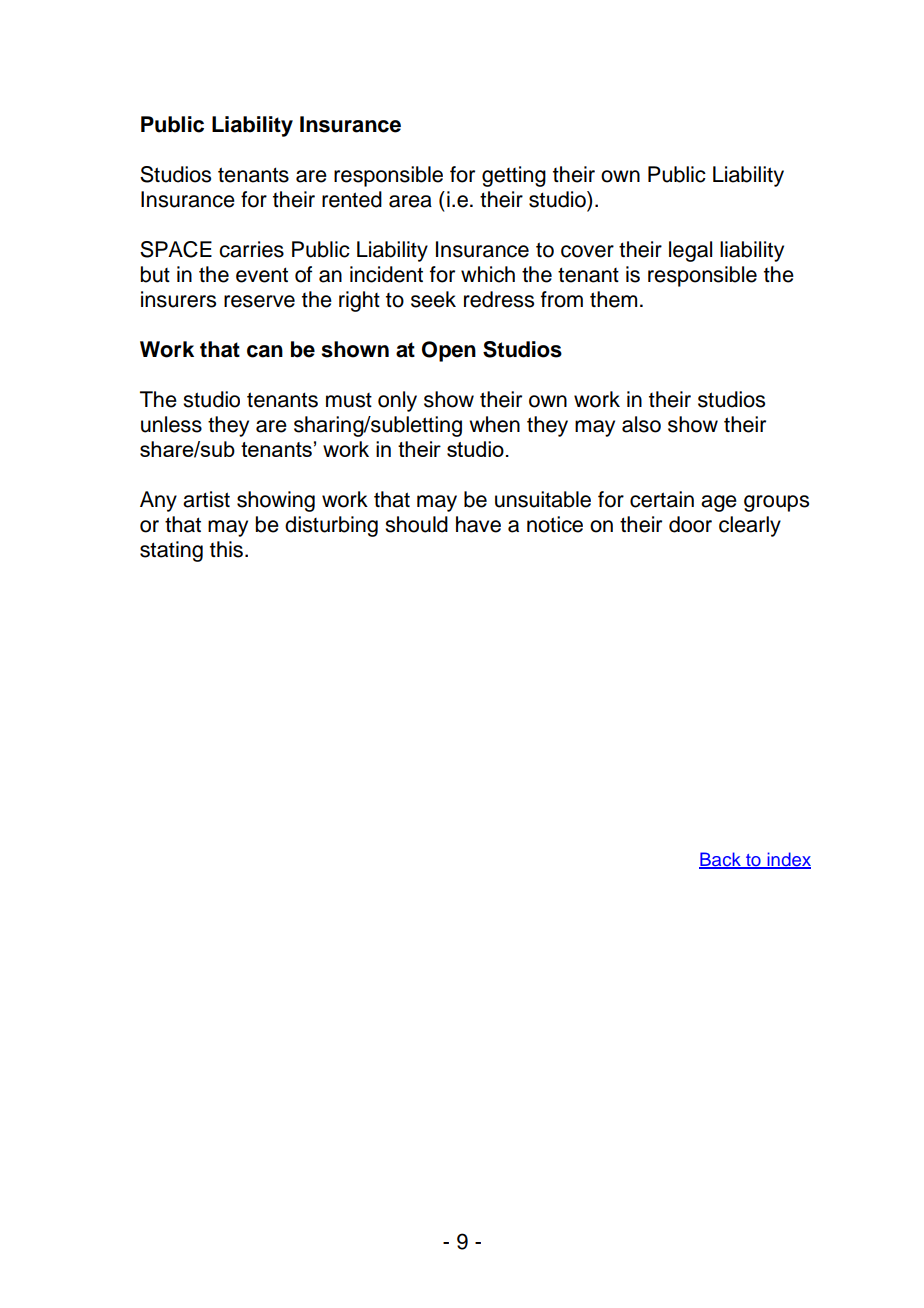 This screenshot has width=924, height=1308. What do you see at coordinates (206, 499) in the screenshot?
I see `artist` at bounding box center [206, 499].
